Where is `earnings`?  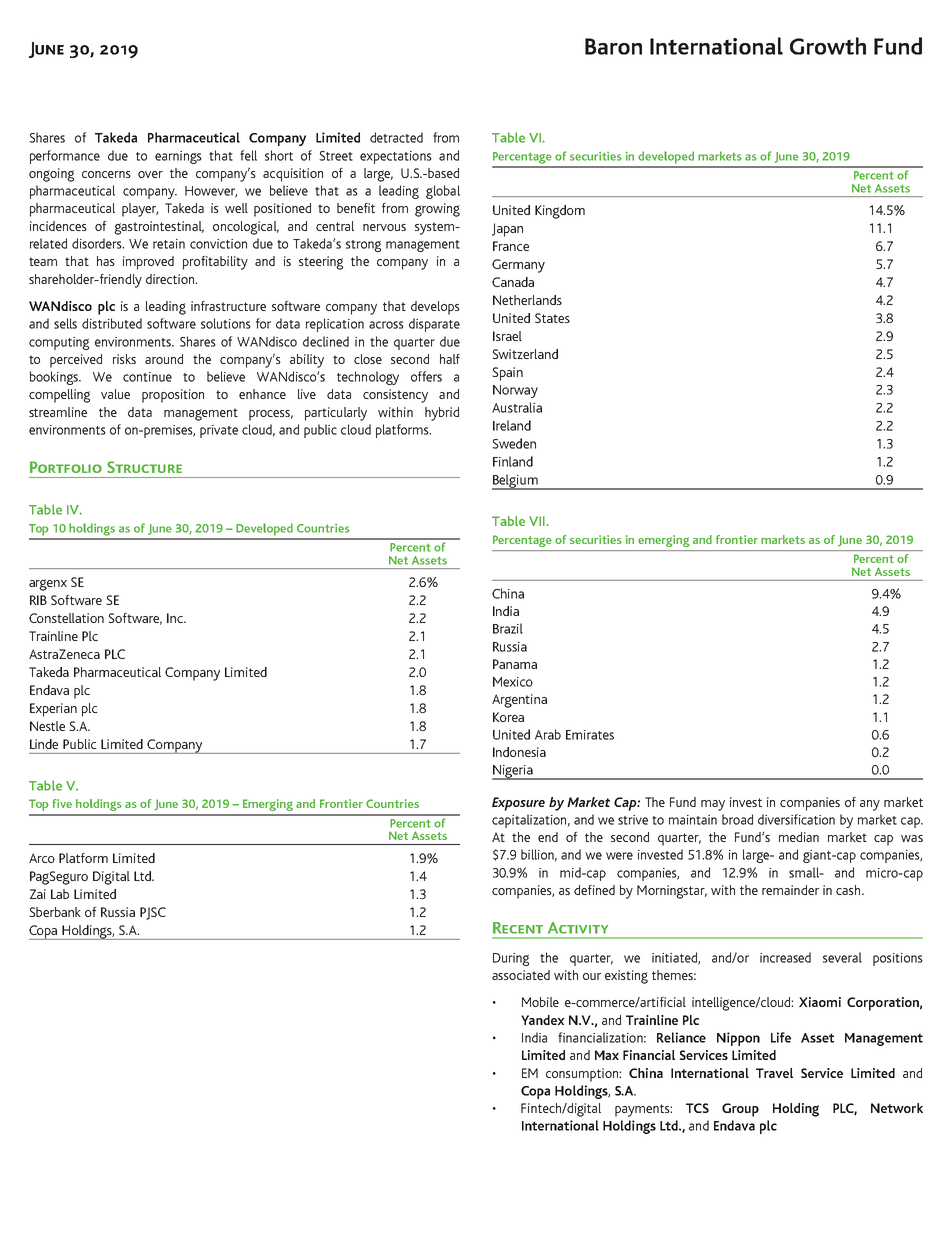 earnings is located at coordinates (178, 157).
